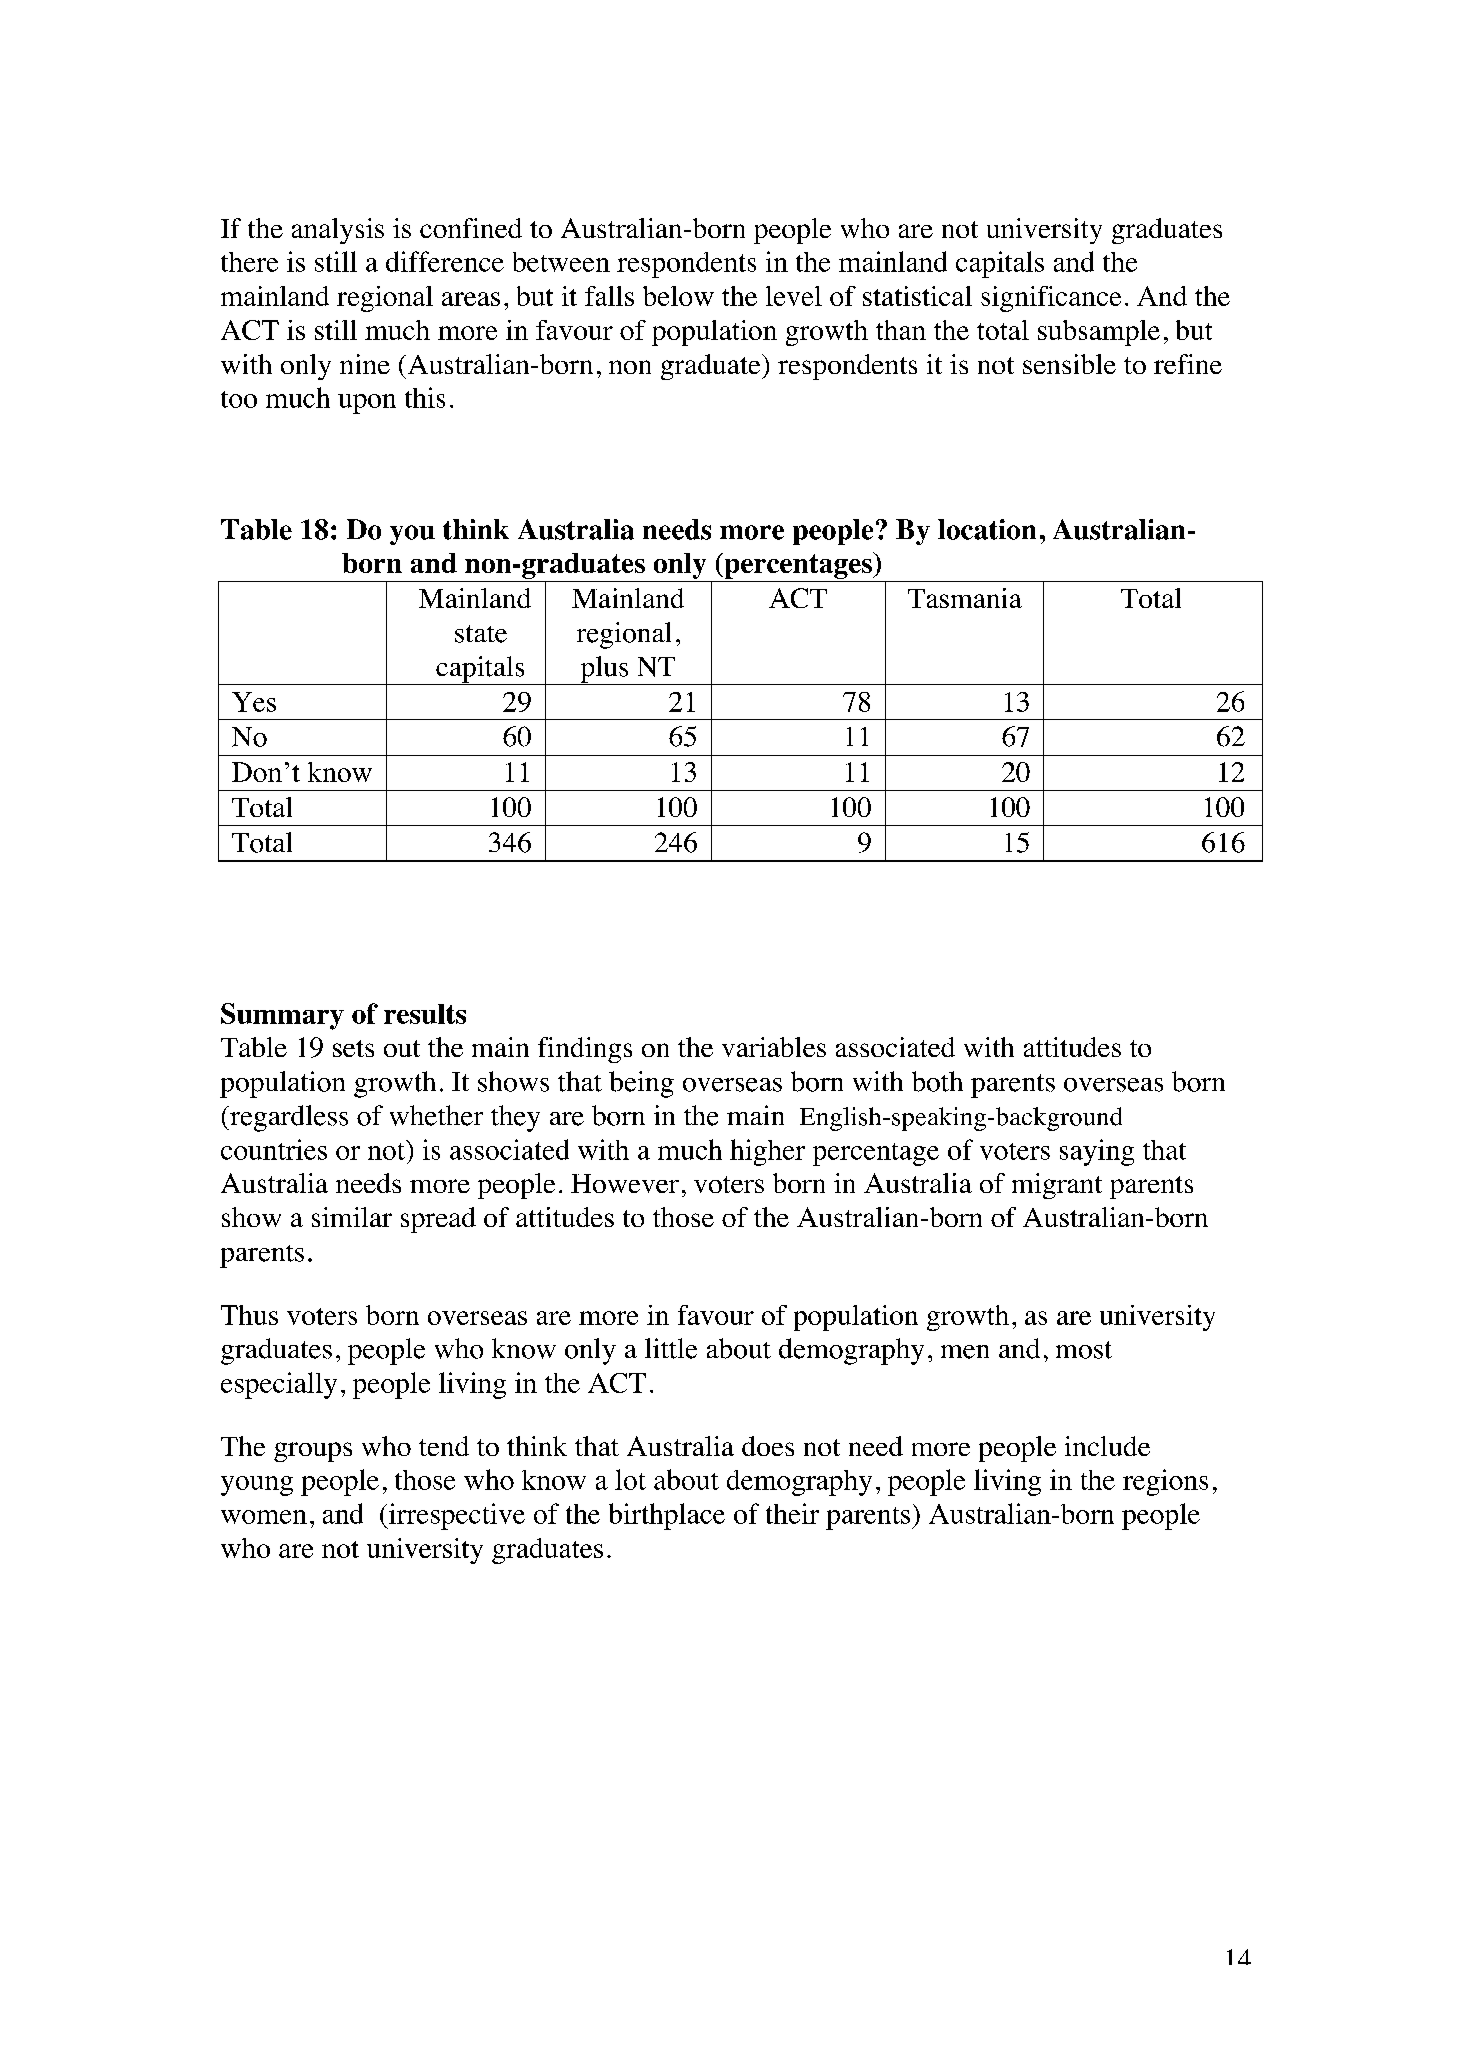 This image has width=1459, height=2064. Describe the element at coordinates (774, 1047) in the image. I see `variables` at that location.
